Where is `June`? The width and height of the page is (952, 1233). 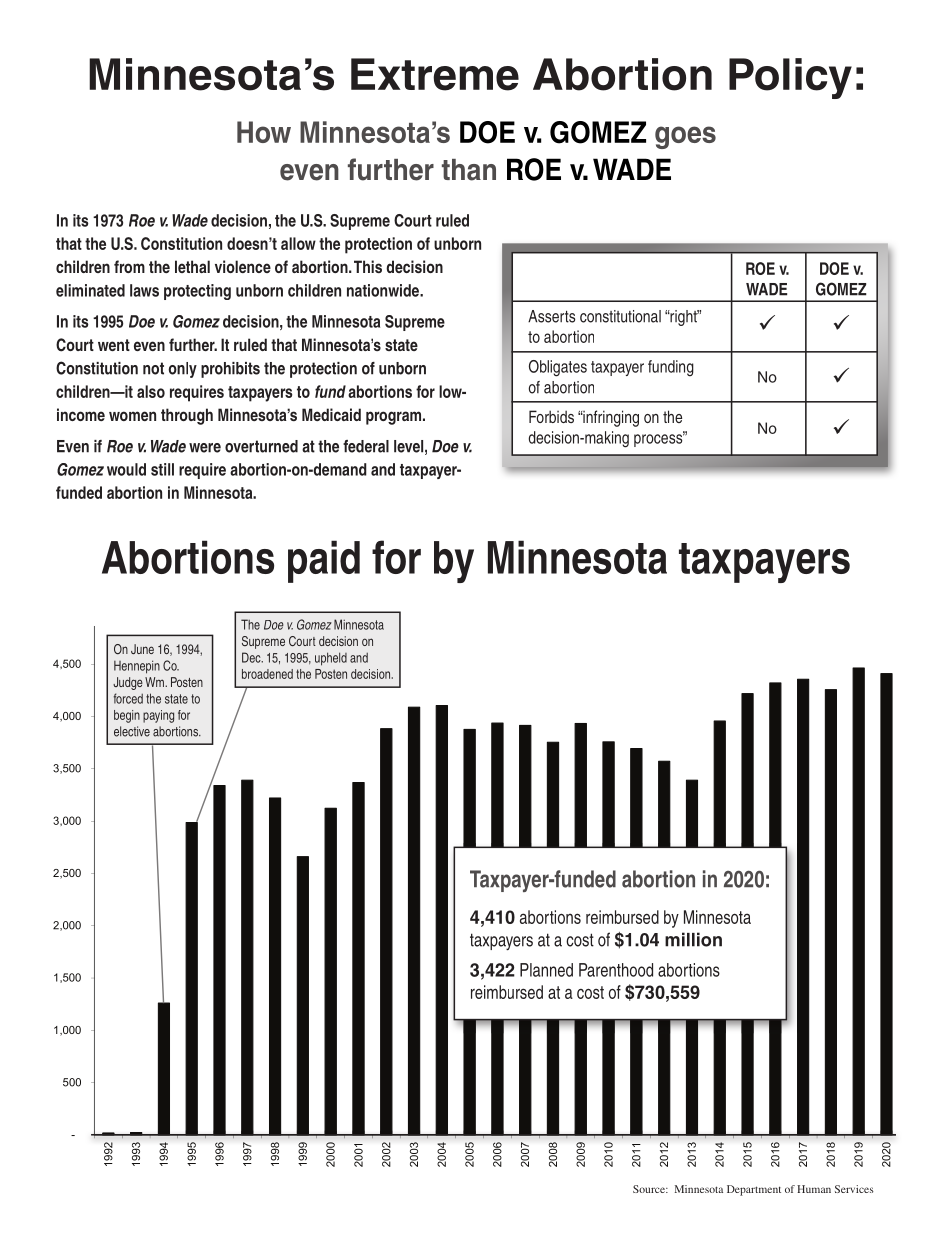
June is located at coordinates (142, 649).
